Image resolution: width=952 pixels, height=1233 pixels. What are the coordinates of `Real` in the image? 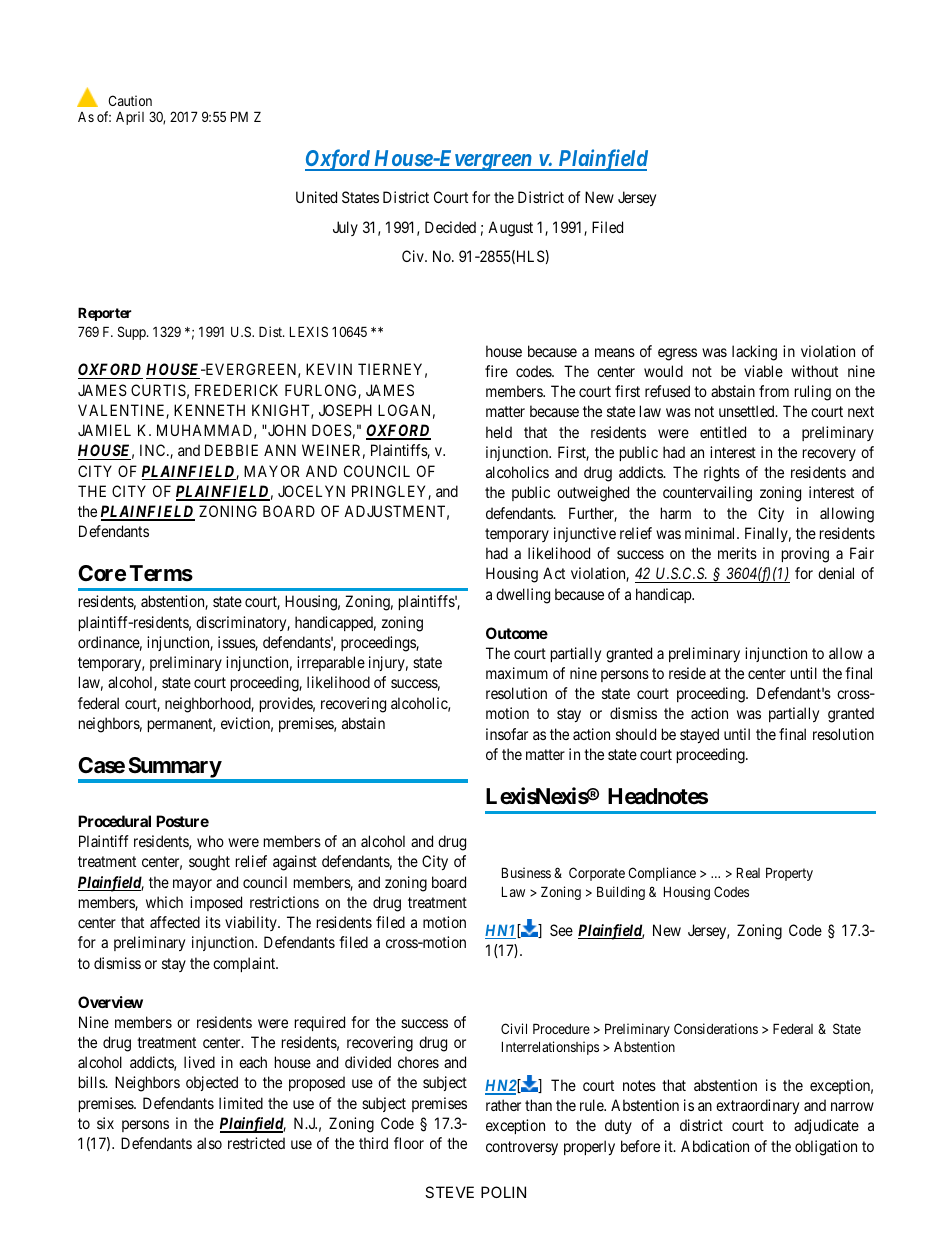 It's located at (748, 872).
